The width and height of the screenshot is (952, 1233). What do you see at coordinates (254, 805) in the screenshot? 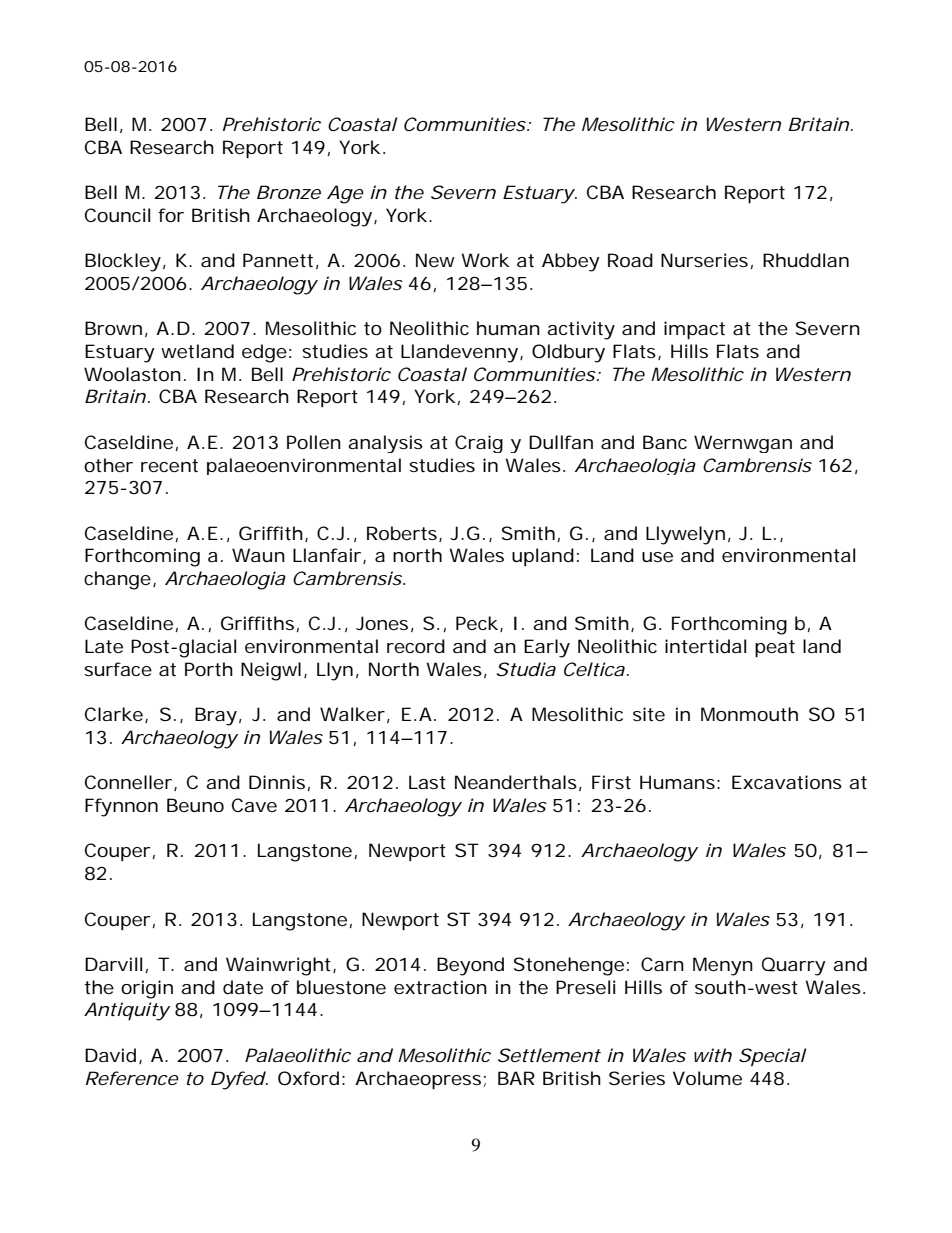
I see `Cave` at bounding box center [254, 805].
